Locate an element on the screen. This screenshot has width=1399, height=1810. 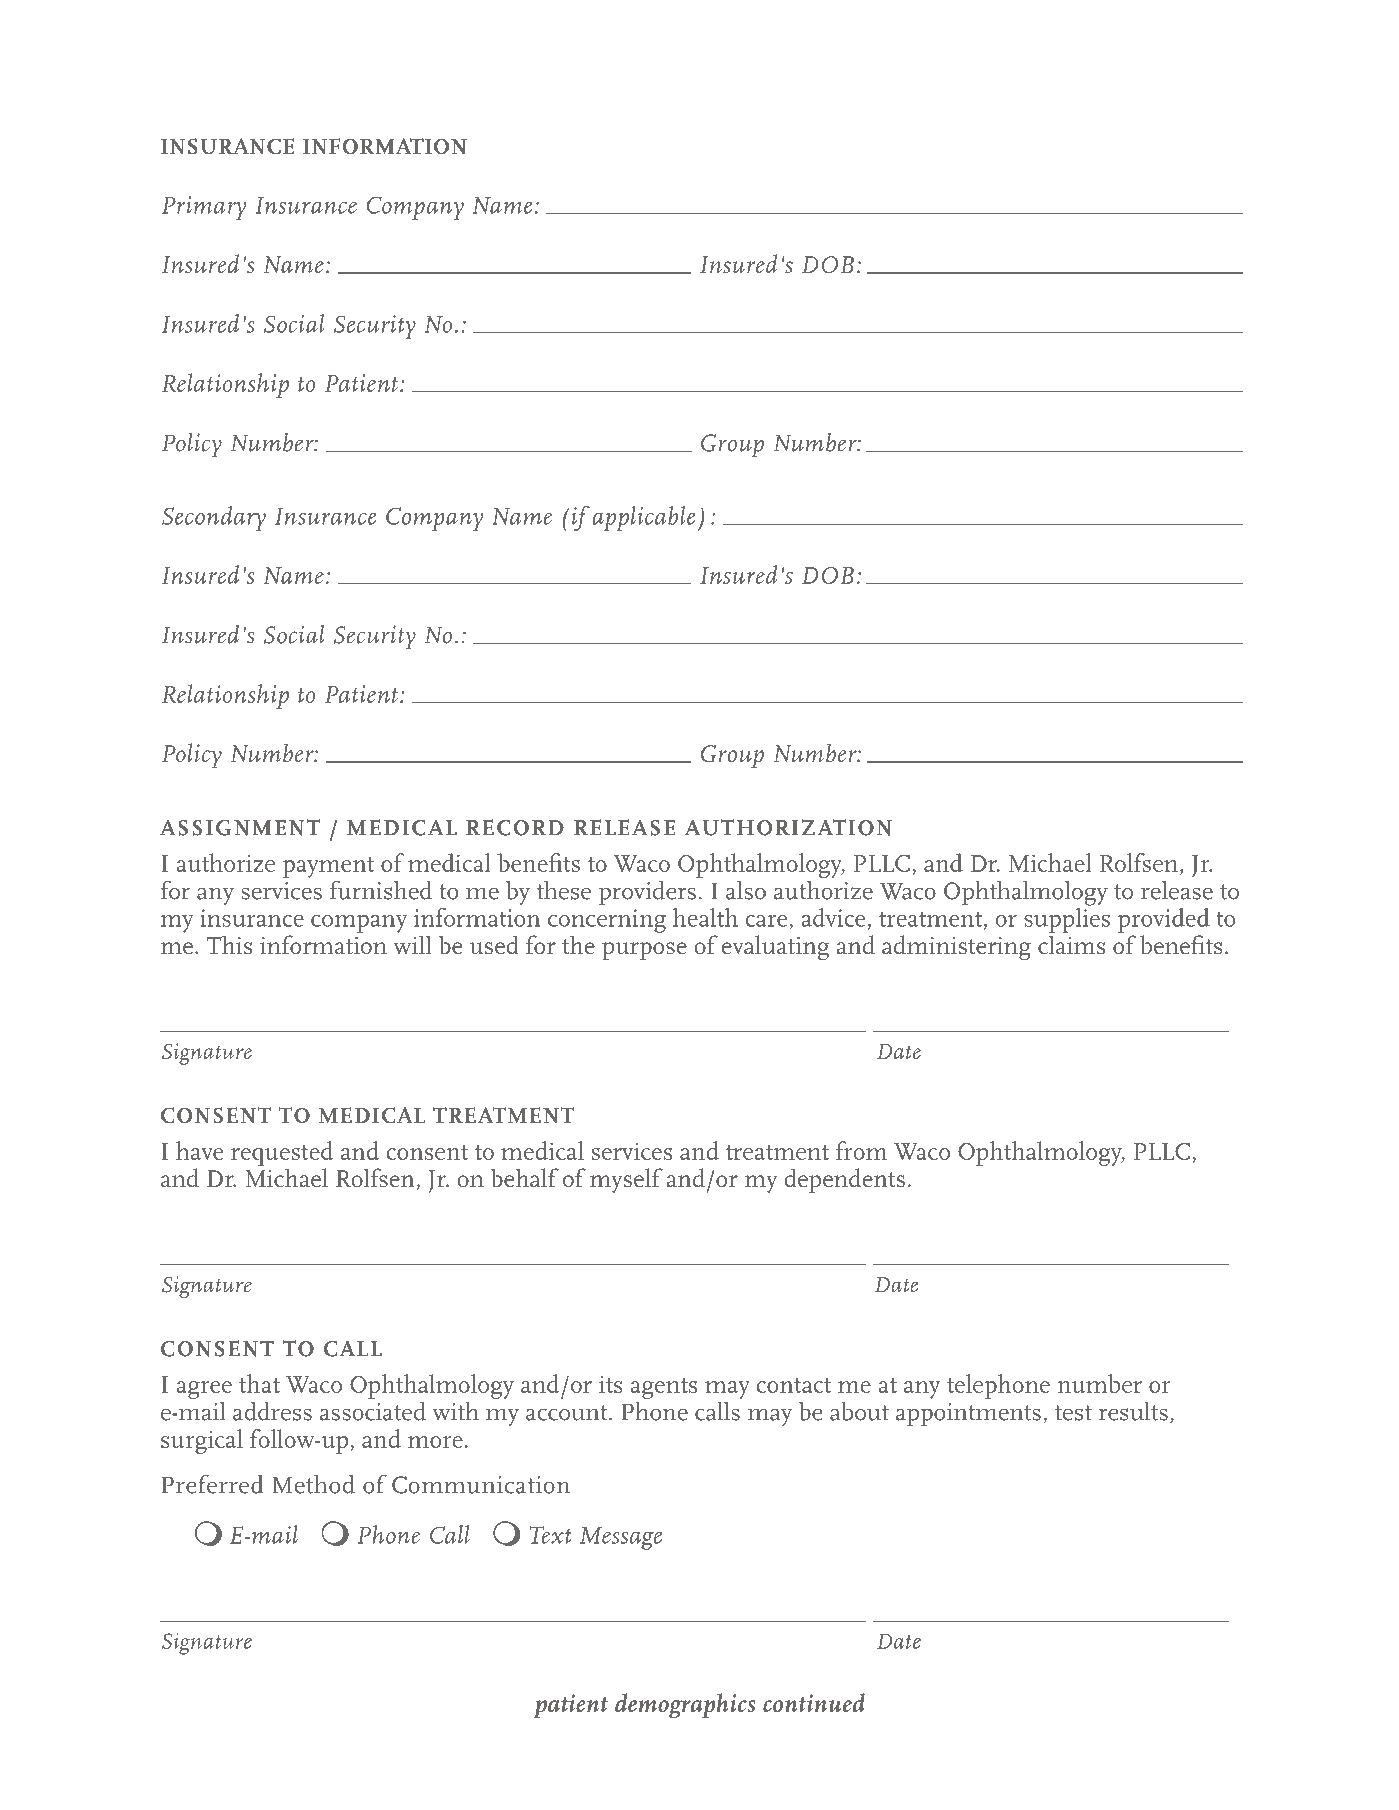
Method is located at coordinates (314, 1484).
